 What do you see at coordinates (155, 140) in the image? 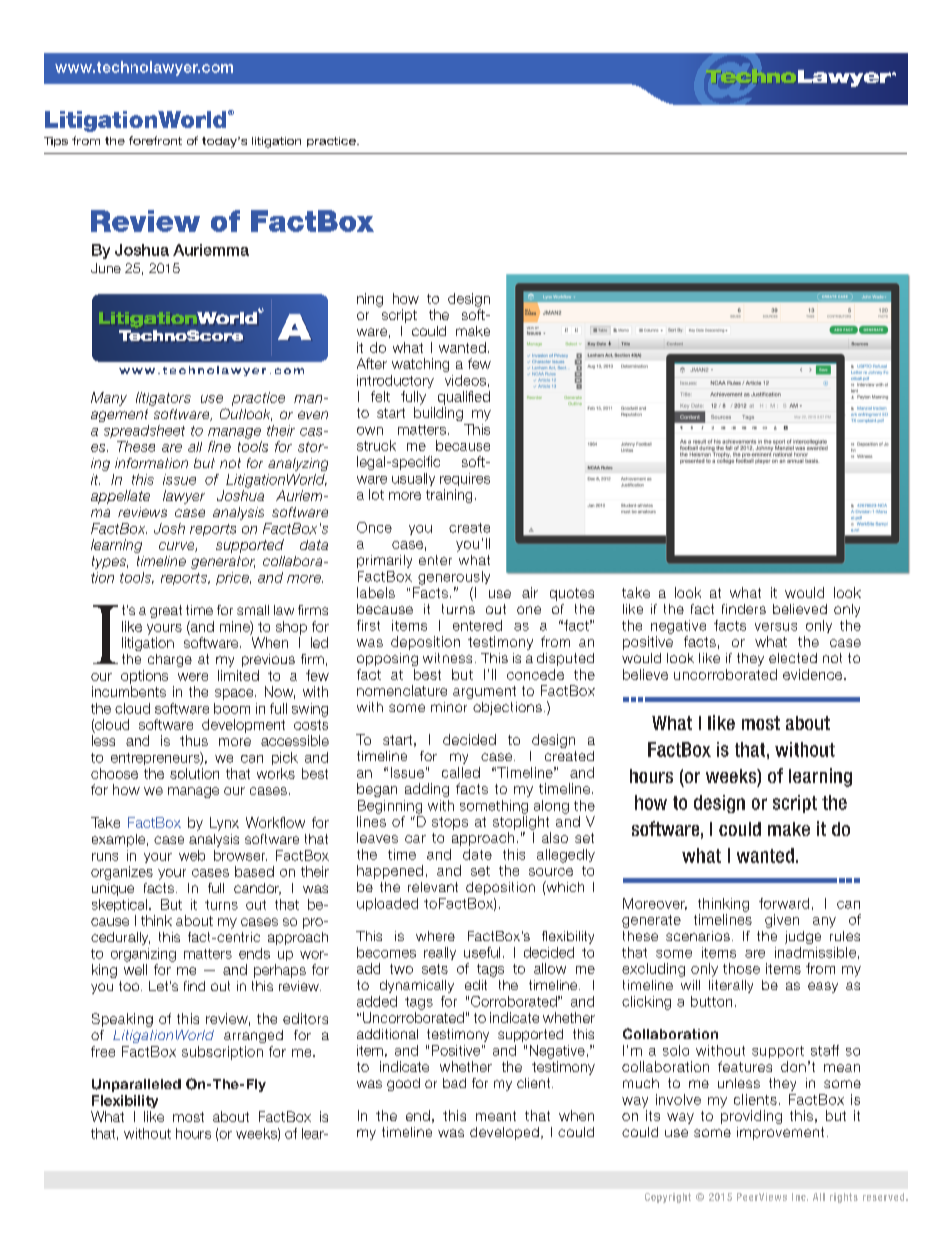
I see `forefront` at bounding box center [155, 140].
